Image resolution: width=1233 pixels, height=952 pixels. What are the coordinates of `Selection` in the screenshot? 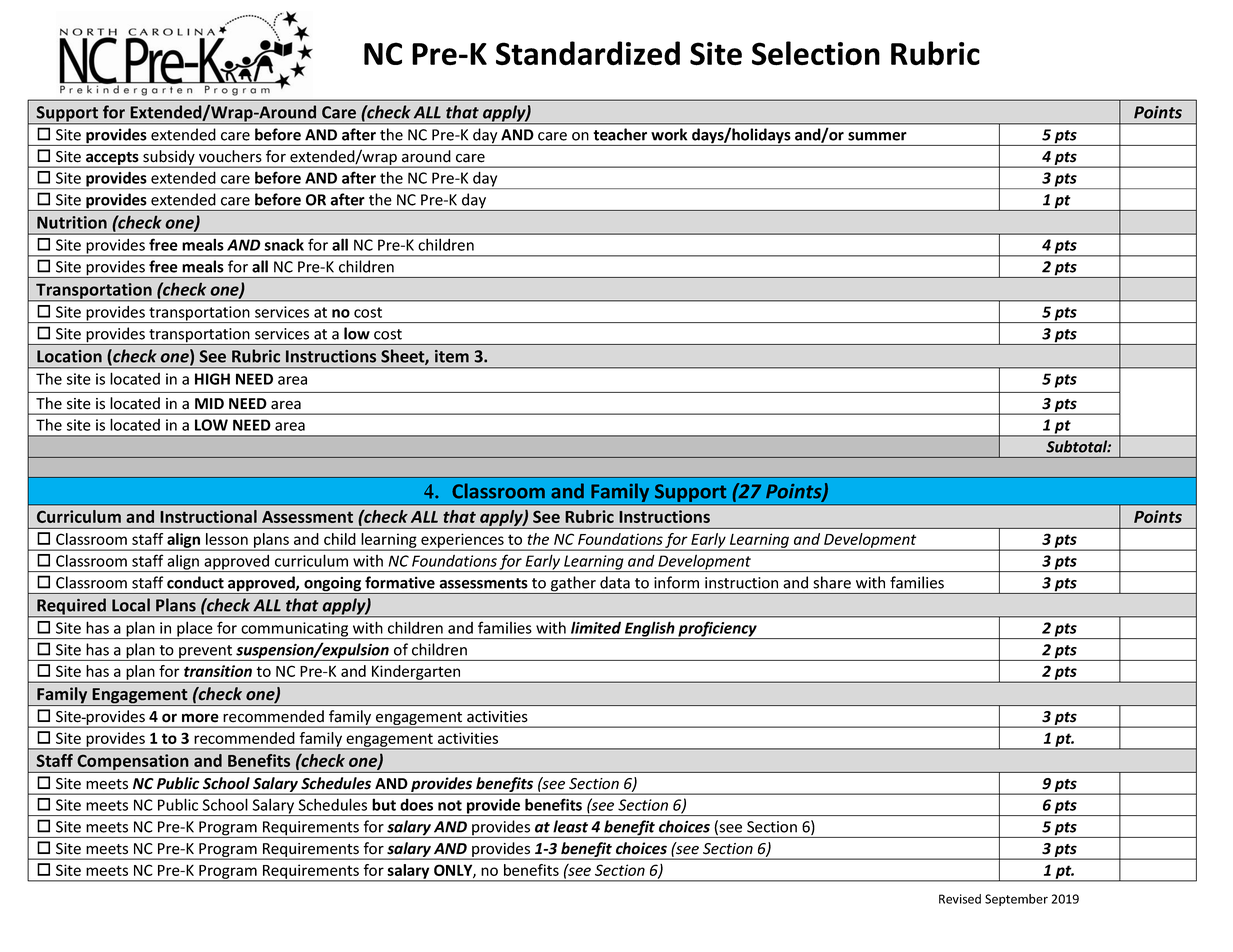 It's located at (816, 53).
